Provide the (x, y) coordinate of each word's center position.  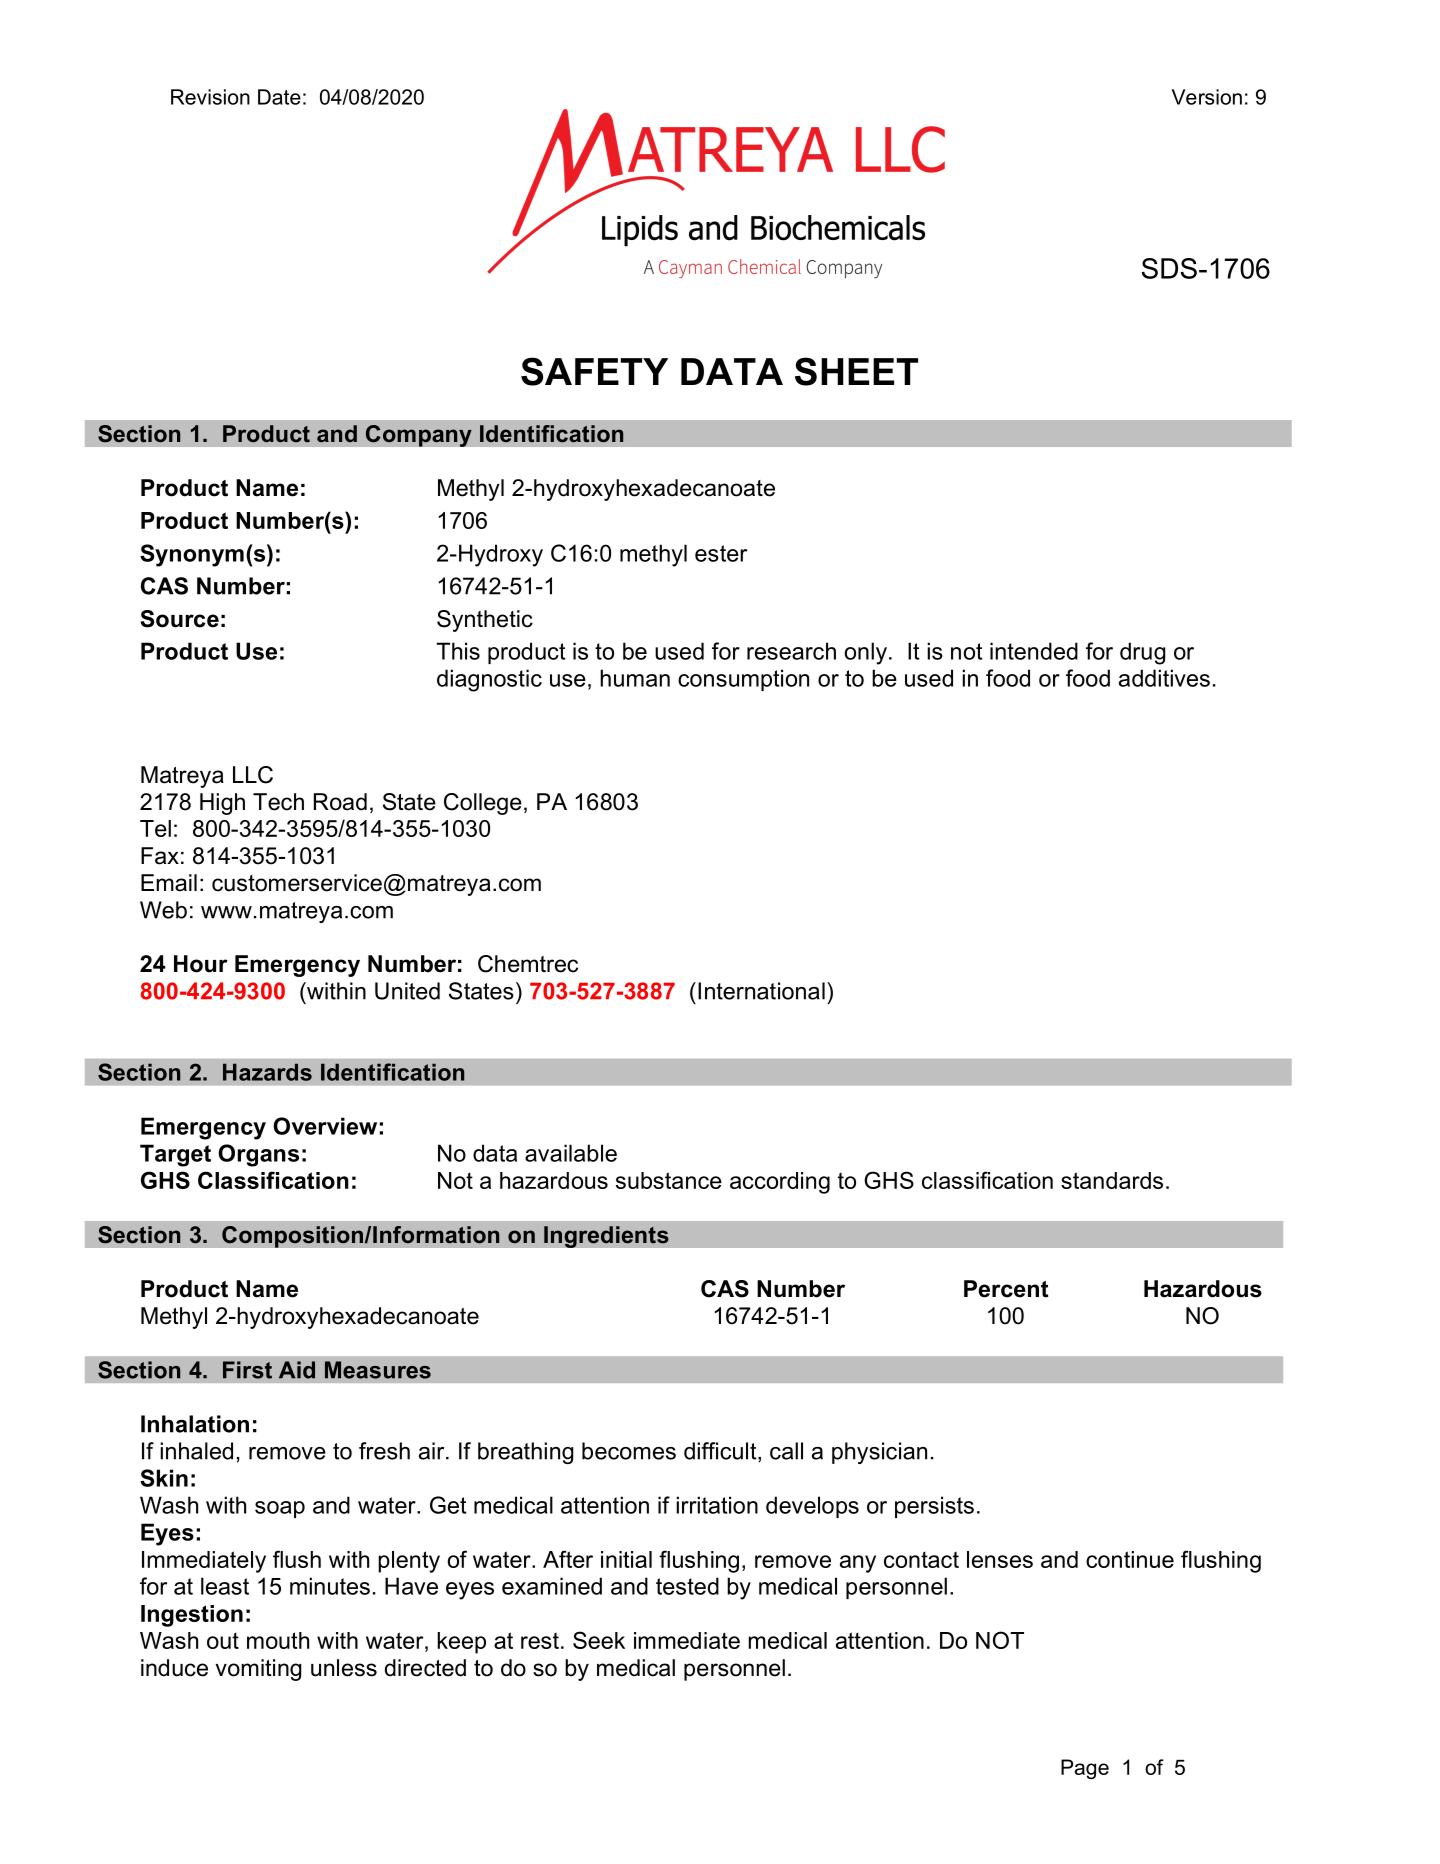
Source (179, 619)
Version (1207, 97)
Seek (599, 1640)
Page (1085, 1769)
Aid (297, 1370)
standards (1112, 1180)
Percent (1006, 1289)
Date (279, 97)
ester (721, 553)
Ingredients (606, 1237)
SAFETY (594, 371)
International (761, 991)
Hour (201, 964)
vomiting (258, 1670)
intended (1034, 651)
